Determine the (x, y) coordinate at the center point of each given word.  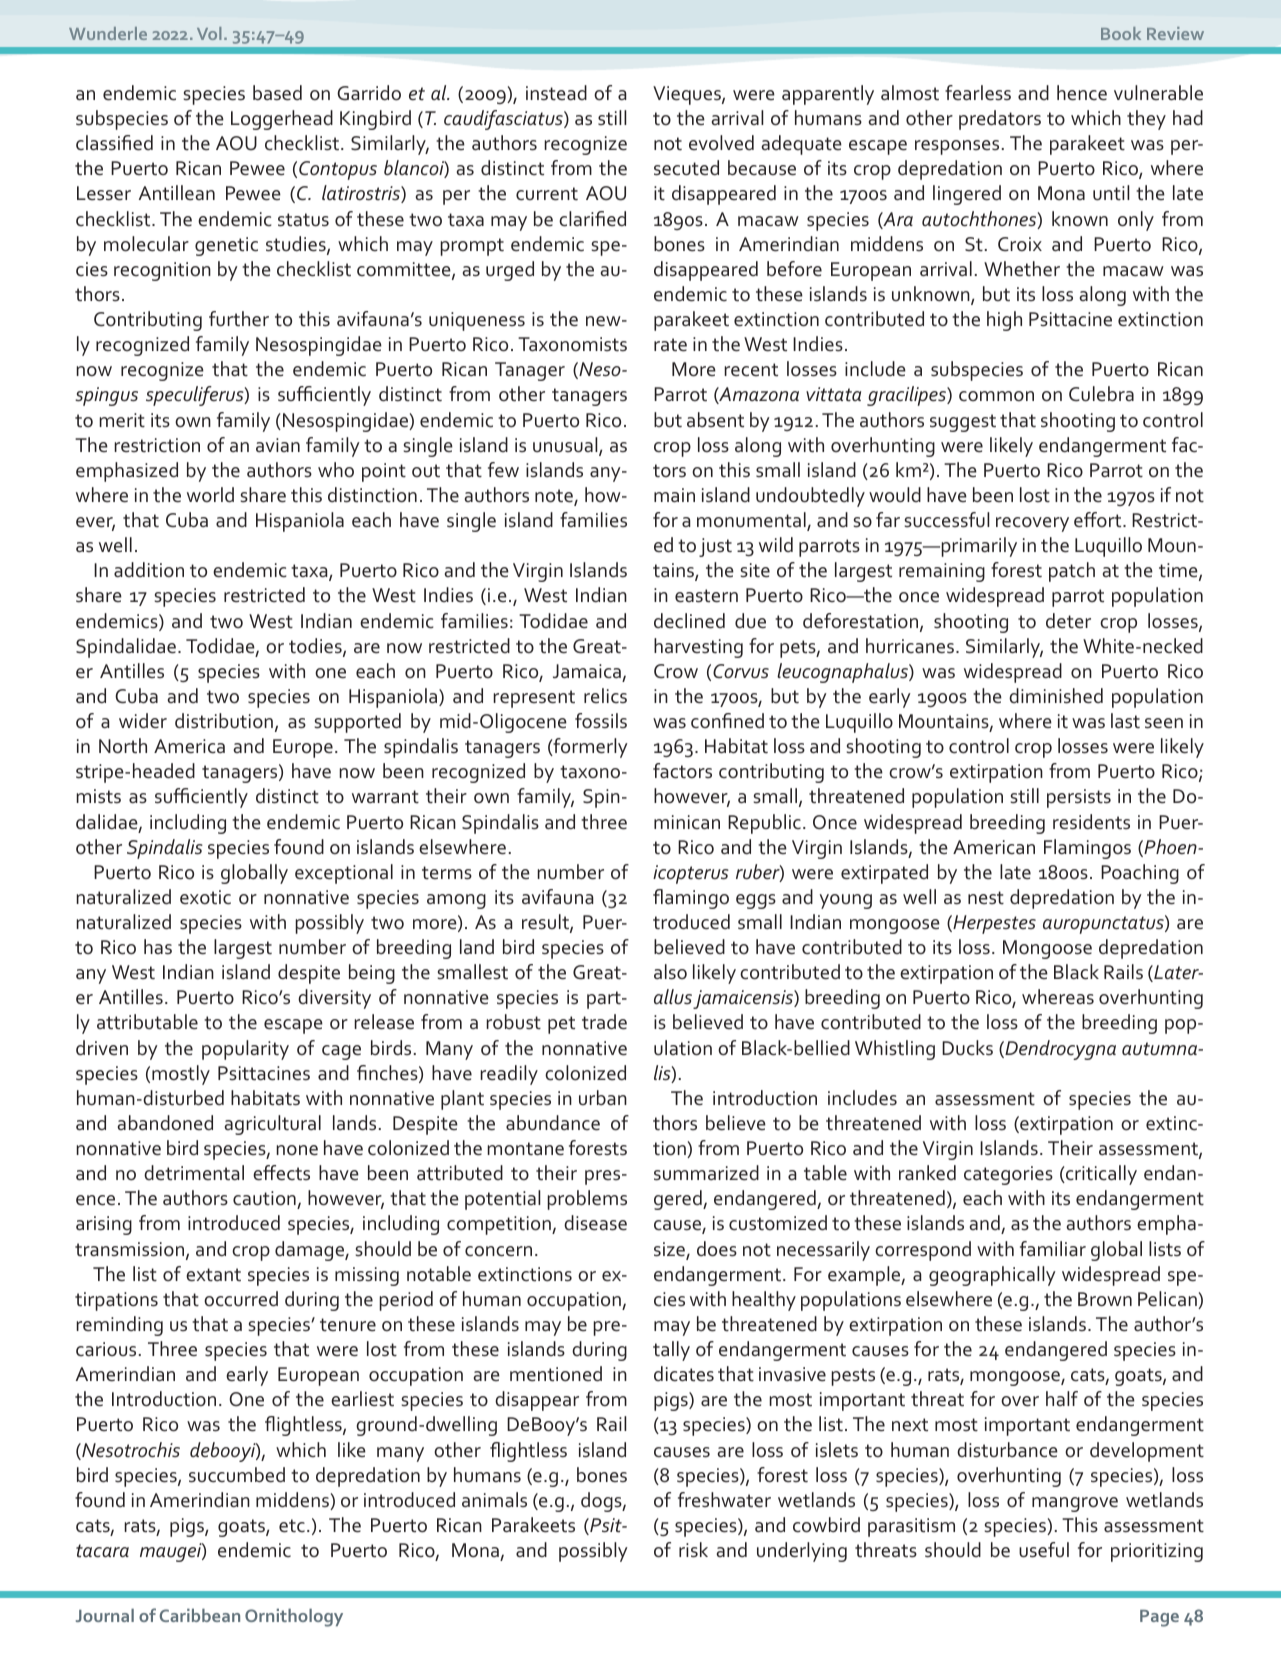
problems (587, 1200)
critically (1100, 1175)
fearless (978, 93)
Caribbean (200, 1615)
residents (1091, 822)
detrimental (194, 1173)
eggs (756, 901)
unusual (566, 446)
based (277, 93)
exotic (205, 897)
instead (556, 93)
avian (278, 445)
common (996, 396)
